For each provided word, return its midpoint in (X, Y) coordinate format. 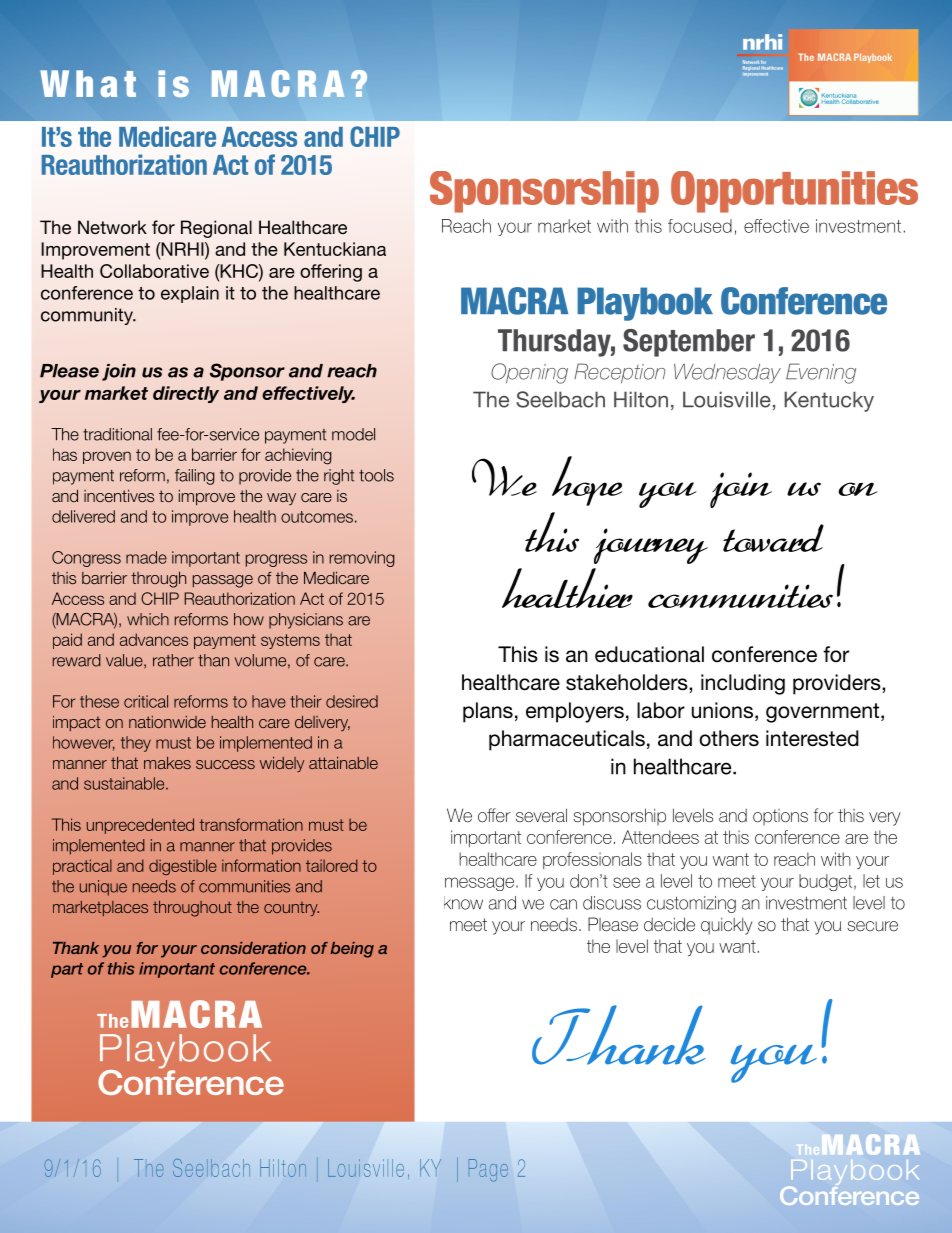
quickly (727, 926)
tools (376, 475)
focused (700, 226)
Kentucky (829, 401)
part (67, 970)
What (88, 83)
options (780, 817)
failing (195, 477)
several (541, 815)
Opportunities (794, 192)
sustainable (125, 783)
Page (488, 1170)
